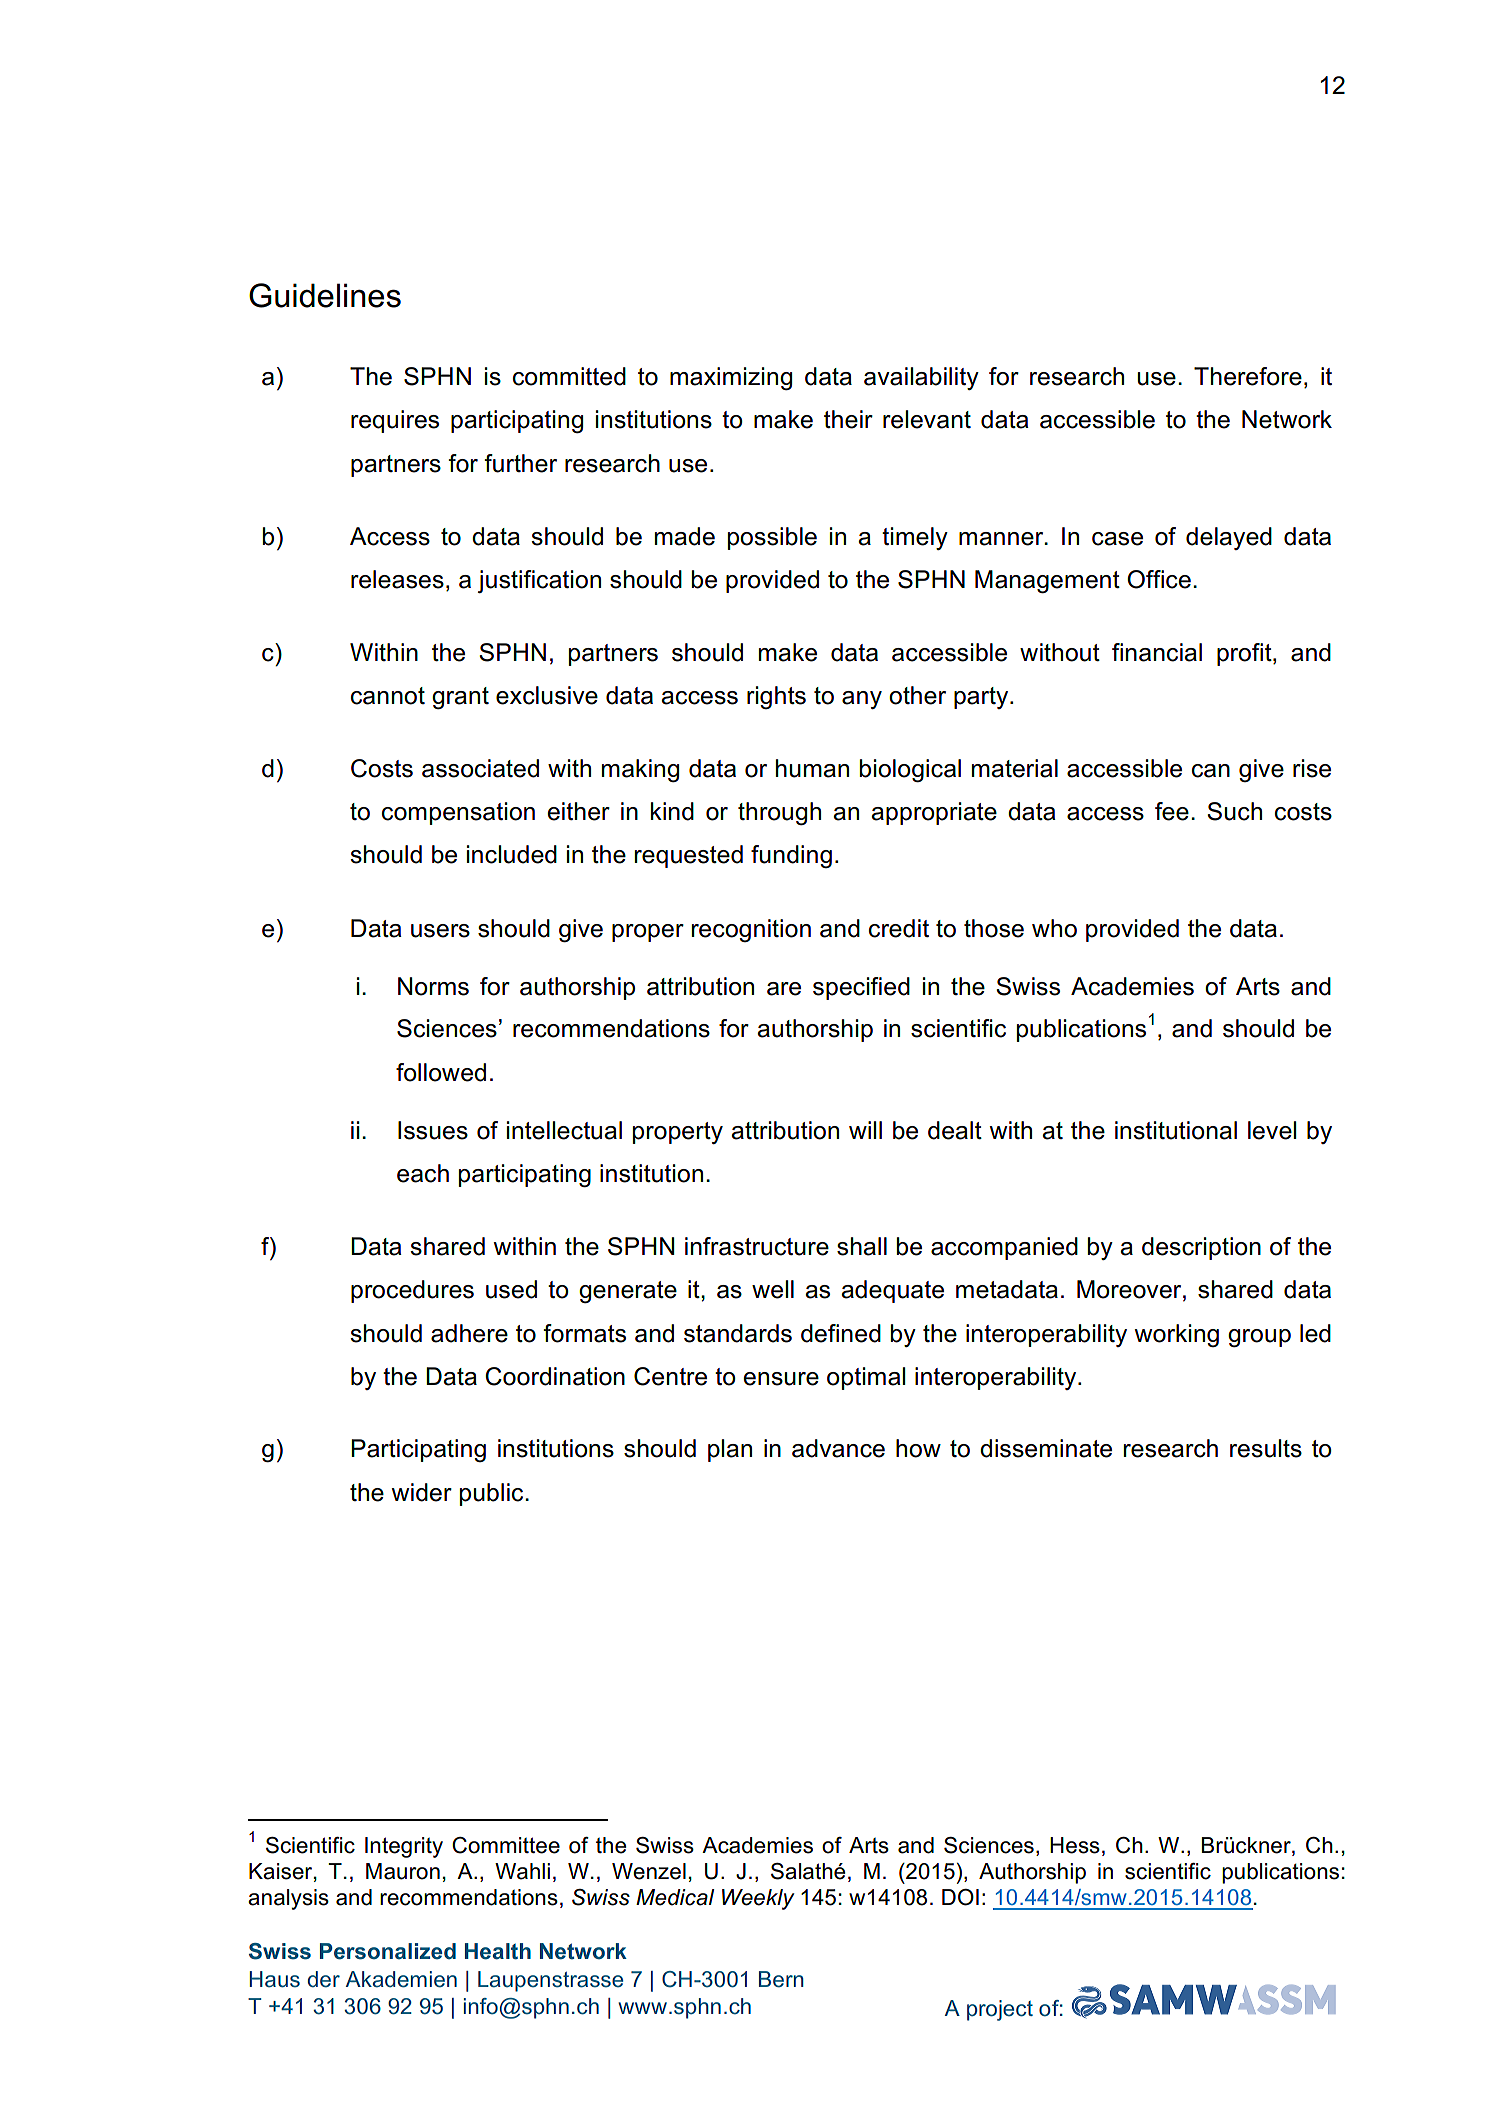 The image size is (1487, 2105). What do you see at coordinates (731, 378) in the document?
I see `maximizing` at bounding box center [731, 378].
